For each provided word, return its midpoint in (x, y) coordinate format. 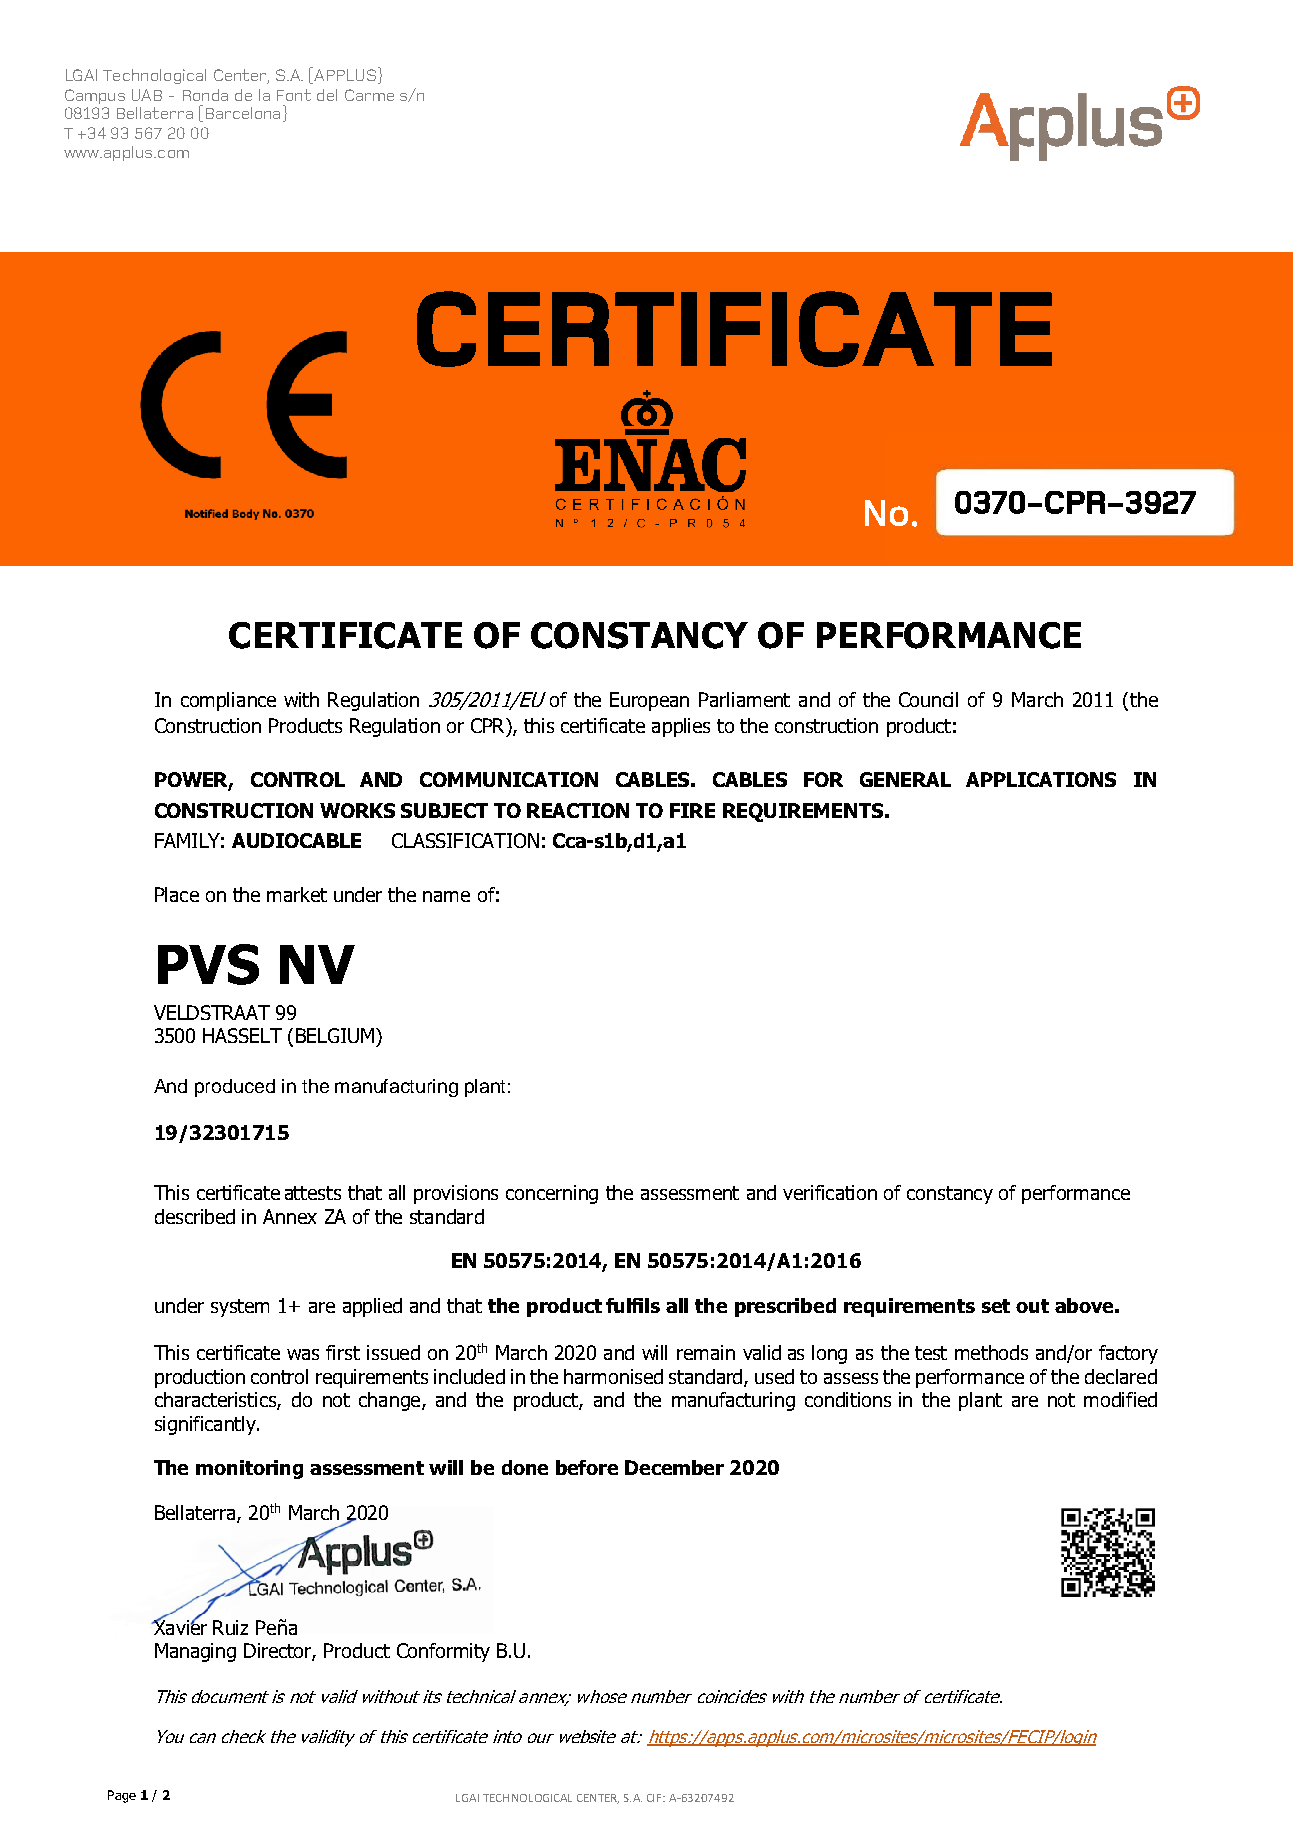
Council (928, 699)
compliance (228, 701)
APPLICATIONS (1041, 779)
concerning (552, 1194)
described (195, 1216)
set (996, 1306)
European (649, 701)
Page (122, 1796)
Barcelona (243, 113)
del (327, 95)
